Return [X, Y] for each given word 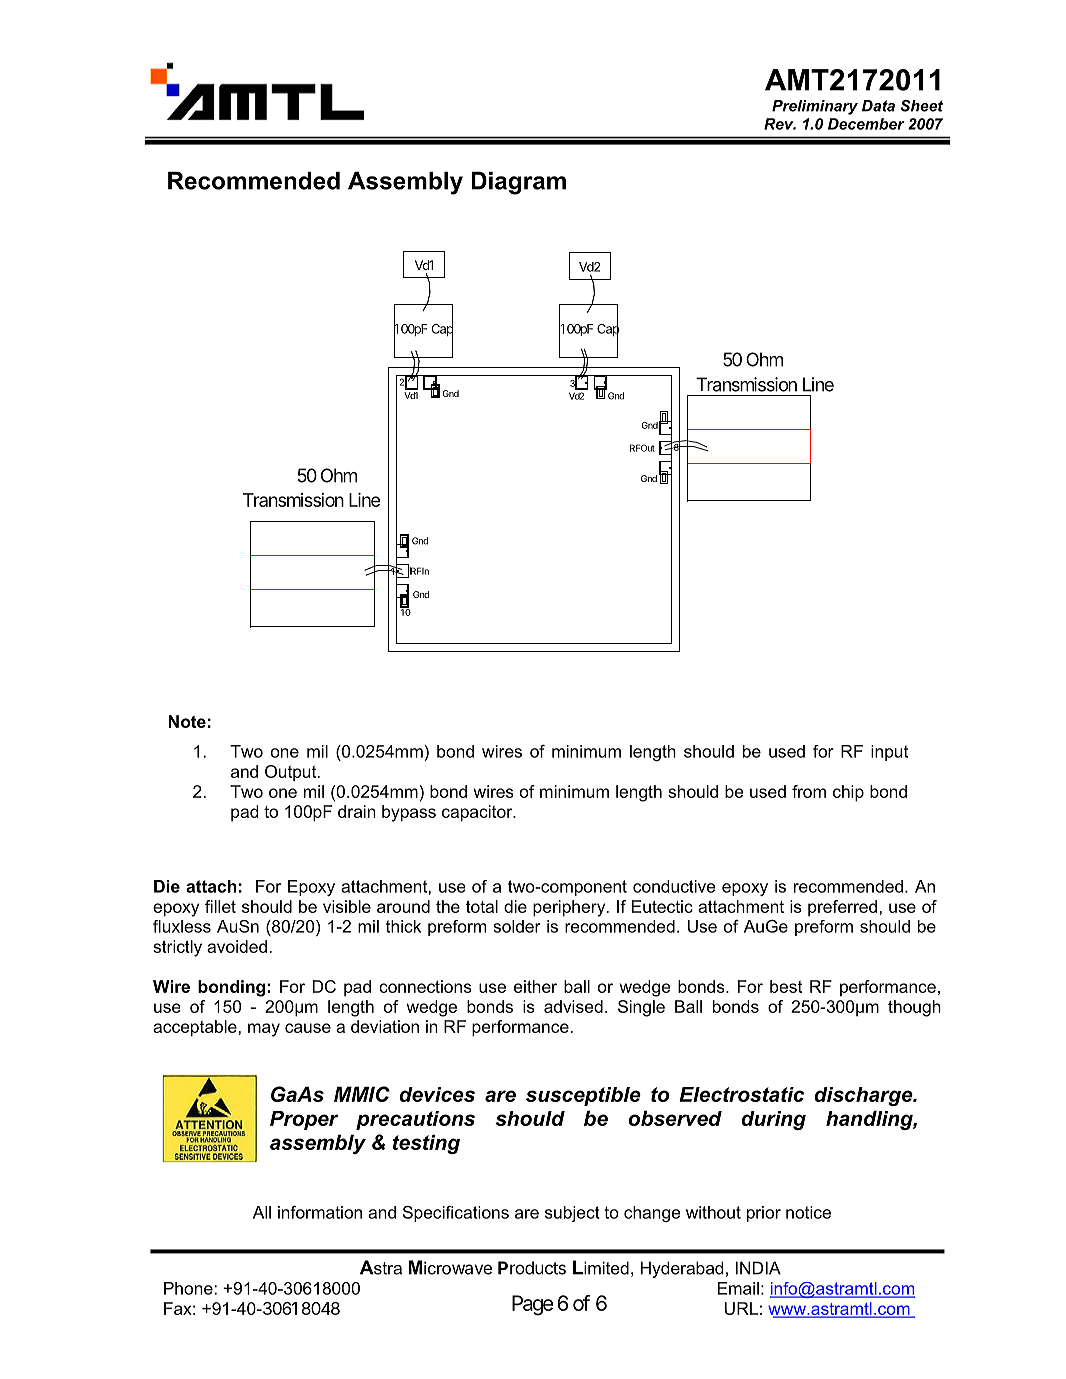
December [866, 124]
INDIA [758, 1268]
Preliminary [815, 107]
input [889, 753]
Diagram [518, 183]
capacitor [478, 813]
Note [187, 721]
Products [532, 1268]
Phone [188, 1288]
